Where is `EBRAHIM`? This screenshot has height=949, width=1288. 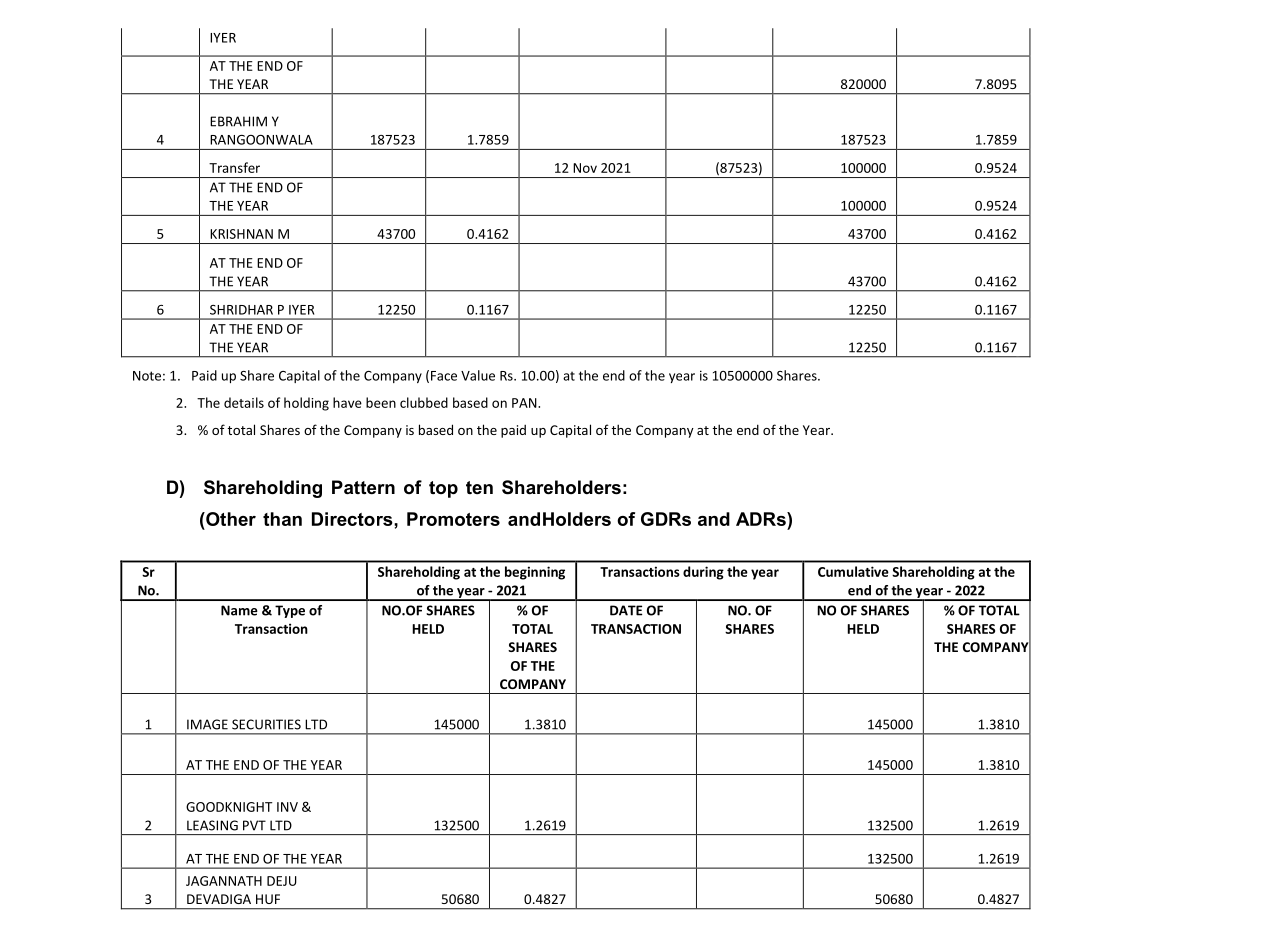
EBRAHIM is located at coordinates (238, 121).
